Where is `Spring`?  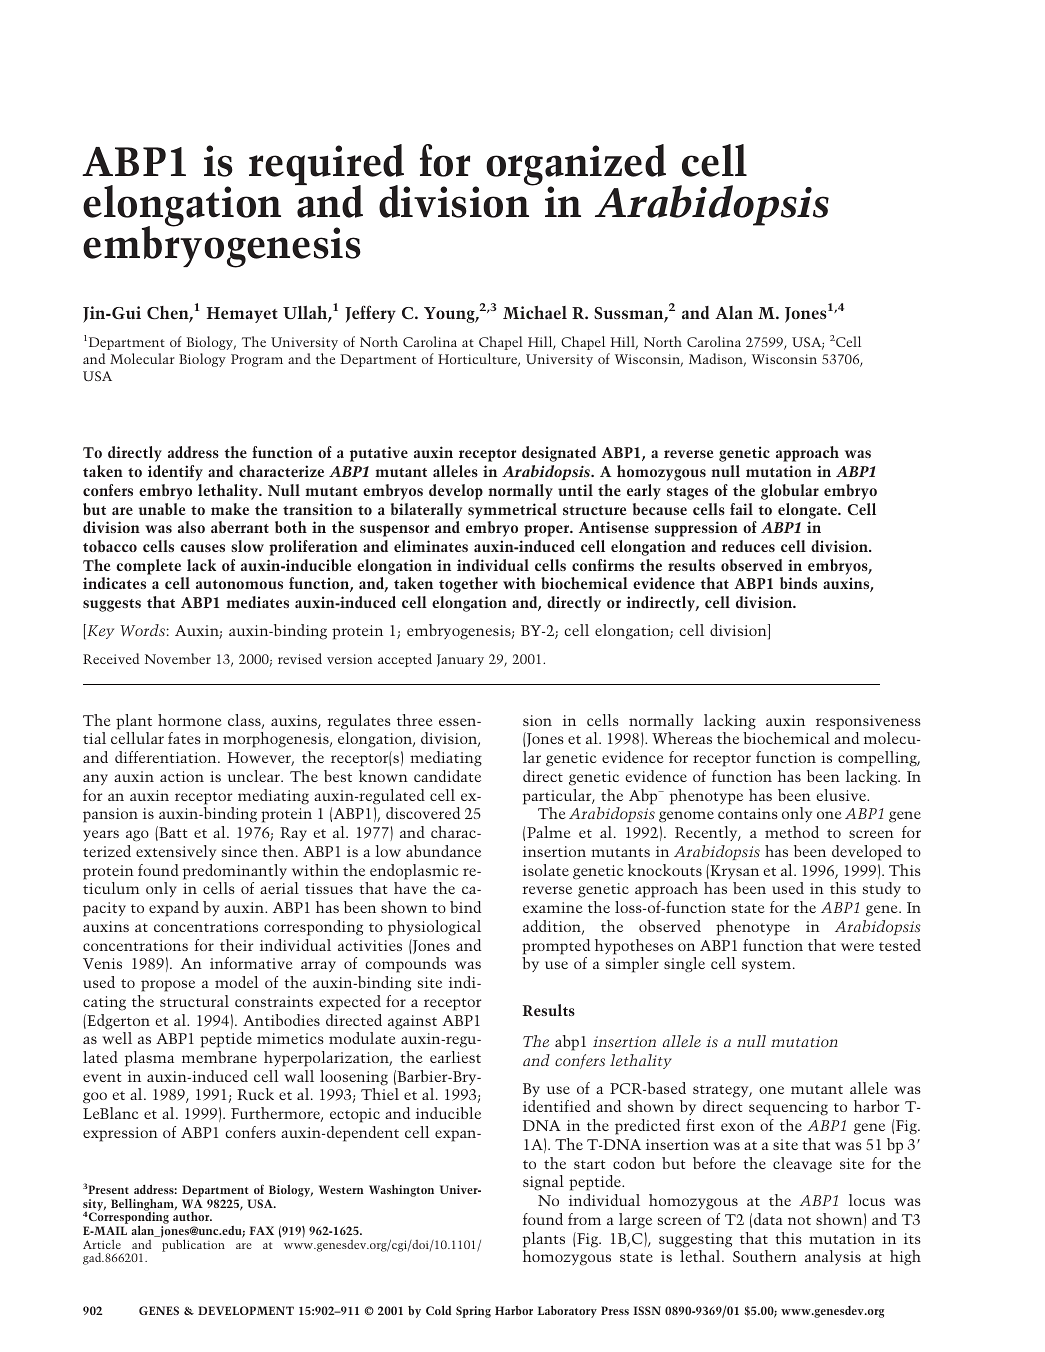
Spring is located at coordinates (473, 1312).
